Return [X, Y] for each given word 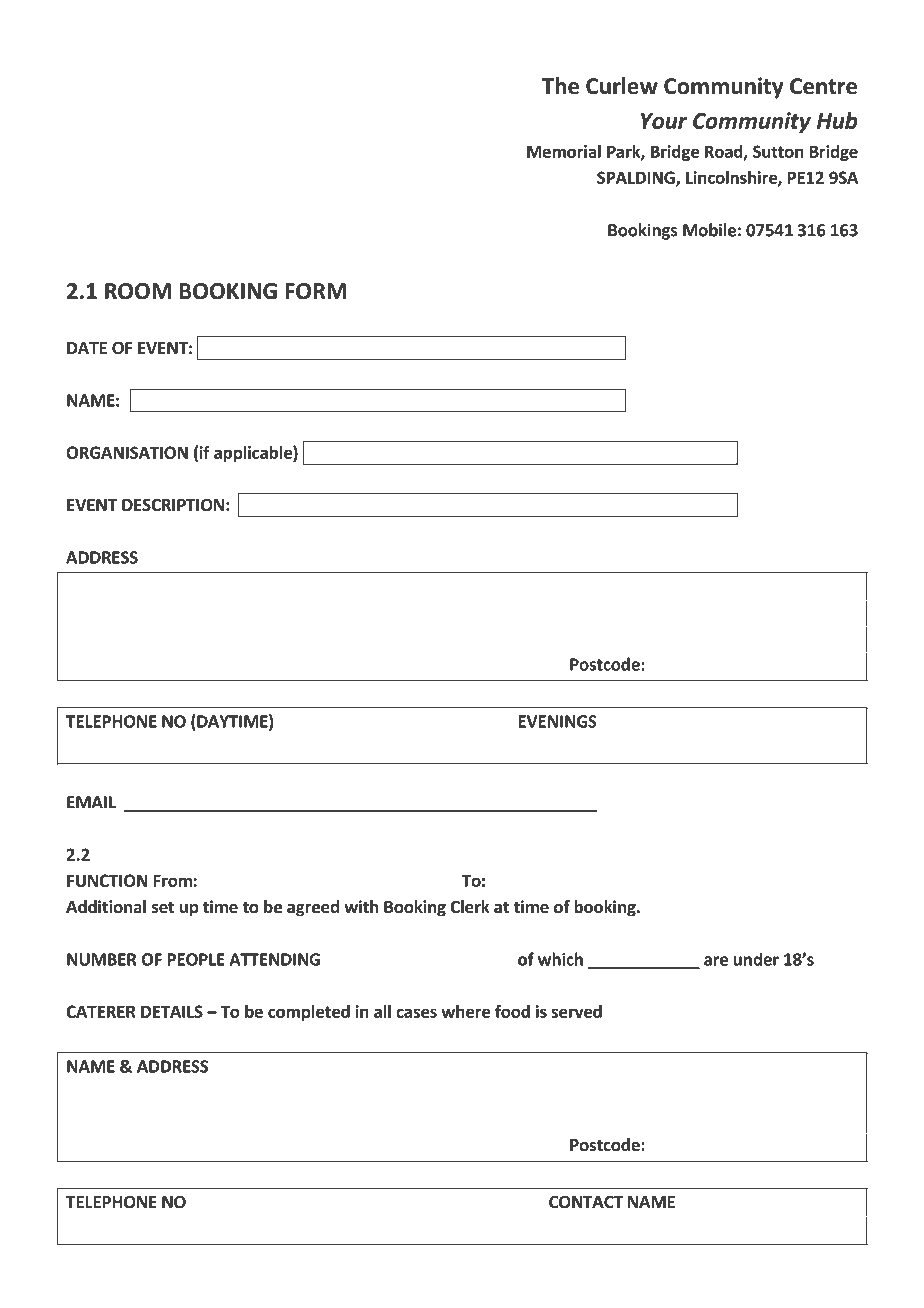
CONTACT [586, 1202]
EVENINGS [558, 721]
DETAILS [172, 1011]
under [756, 959]
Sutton [778, 151]
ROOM [138, 291]
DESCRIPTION [173, 505]
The [560, 86]
